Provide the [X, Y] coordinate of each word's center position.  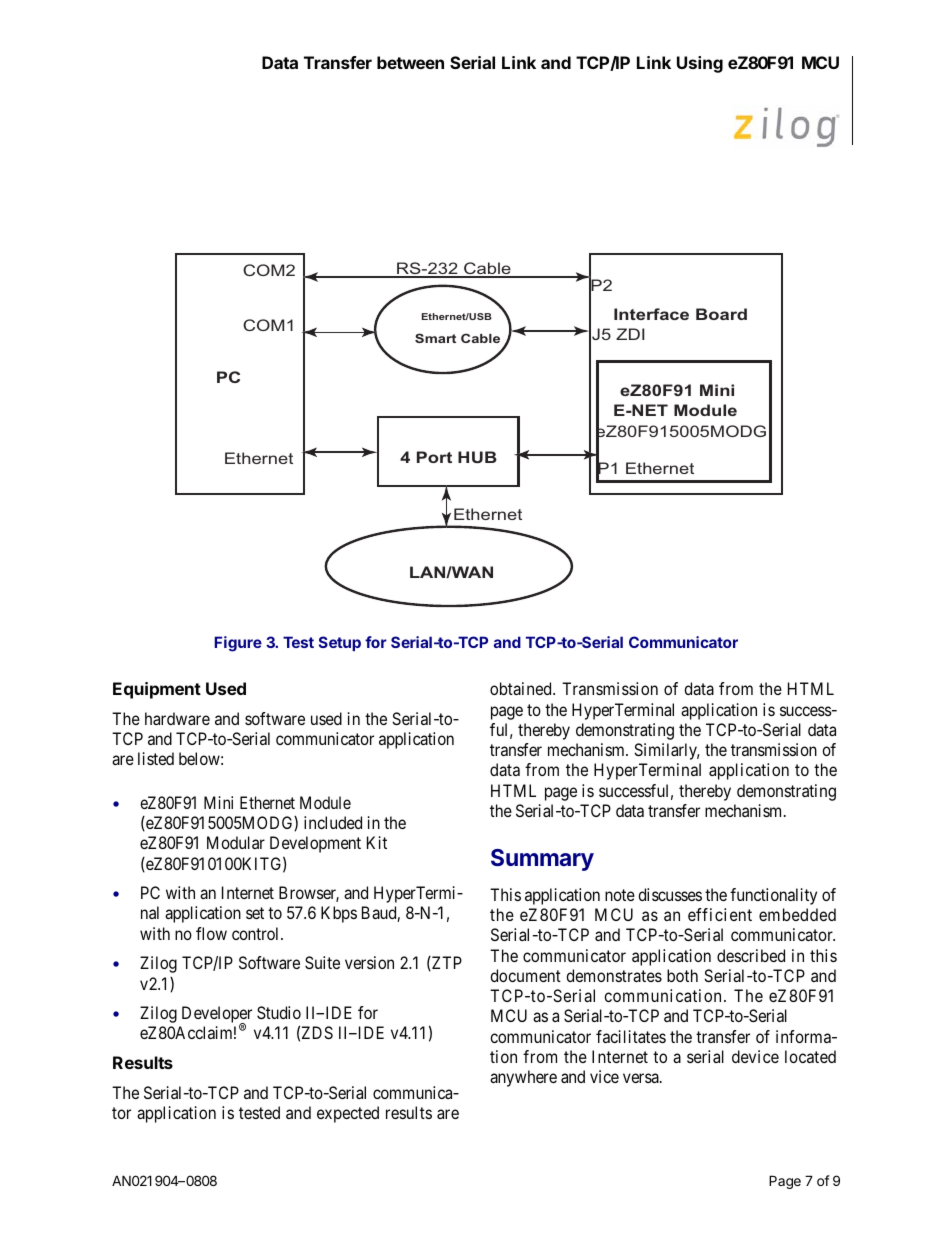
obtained [522, 688]
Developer [217, 1016]
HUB [477, 457]
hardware [177, 718]
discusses [670, 894]
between [410, 62]
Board [721, 314]
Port [434, 457]
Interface [651, 314]
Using [700, 64]
